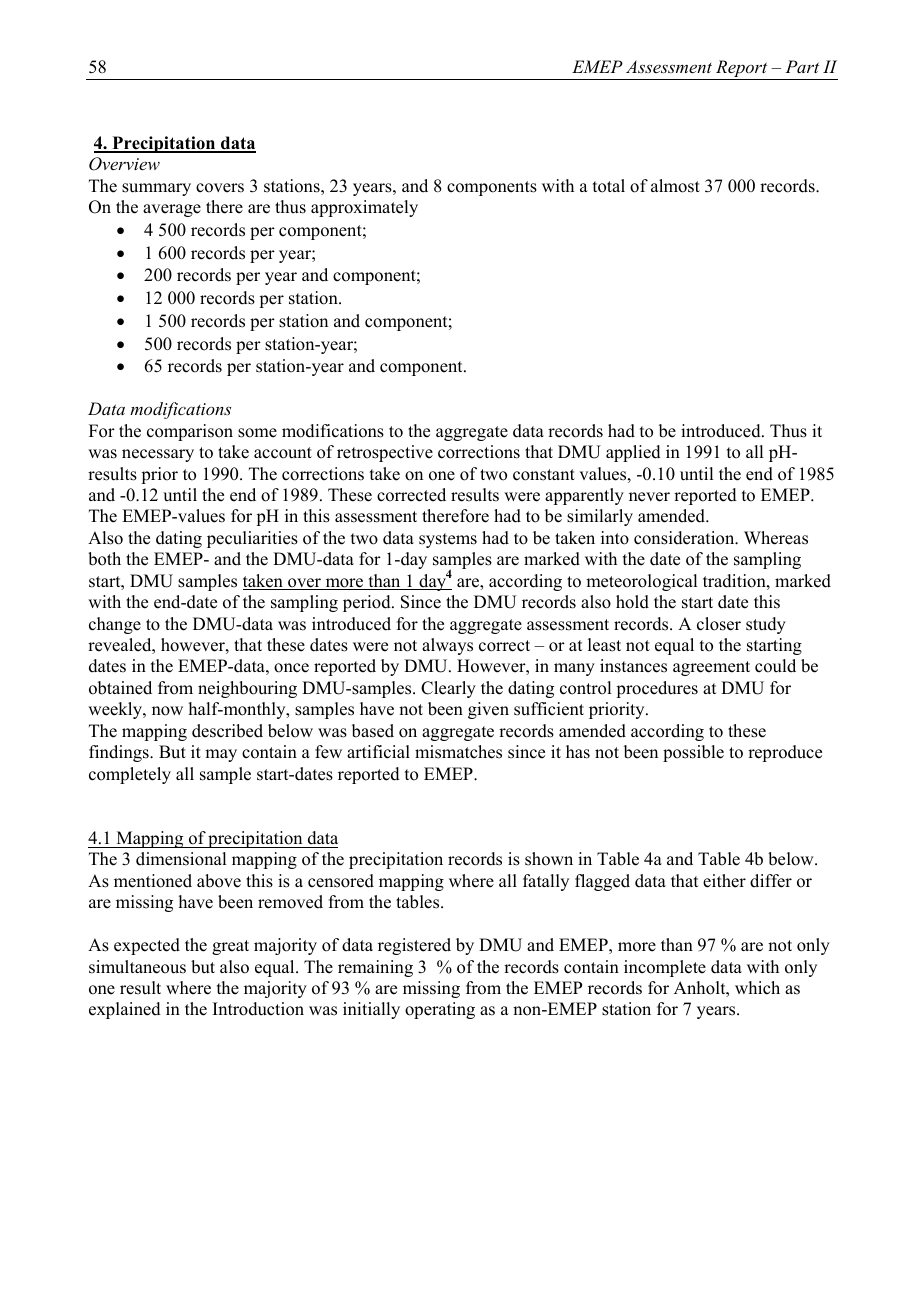 This image has width=924, height=1308. I want to click on peculiarities, so click(252, 539).
